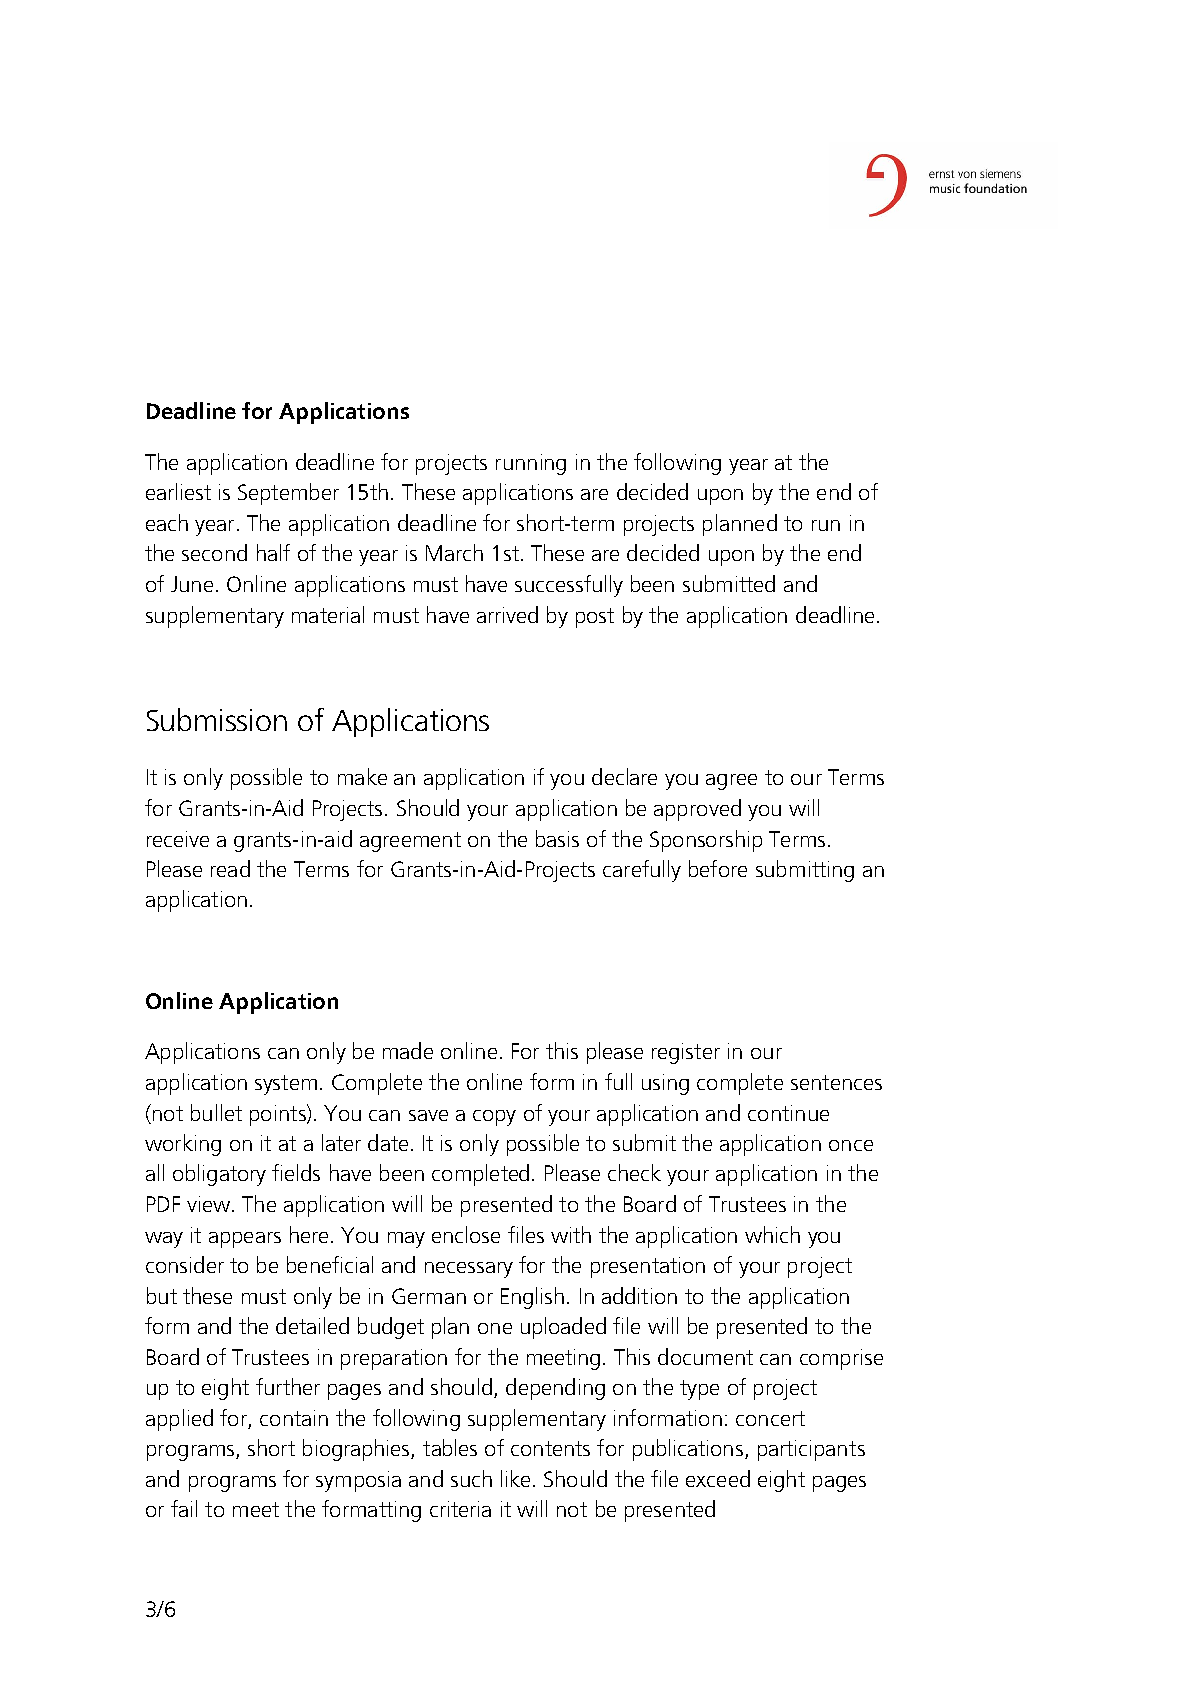 This page has width=1197, height=1693. What do you see at coordinates (184, 1508) in the page?
I see `fail` at bounding box center [184, 1508].
